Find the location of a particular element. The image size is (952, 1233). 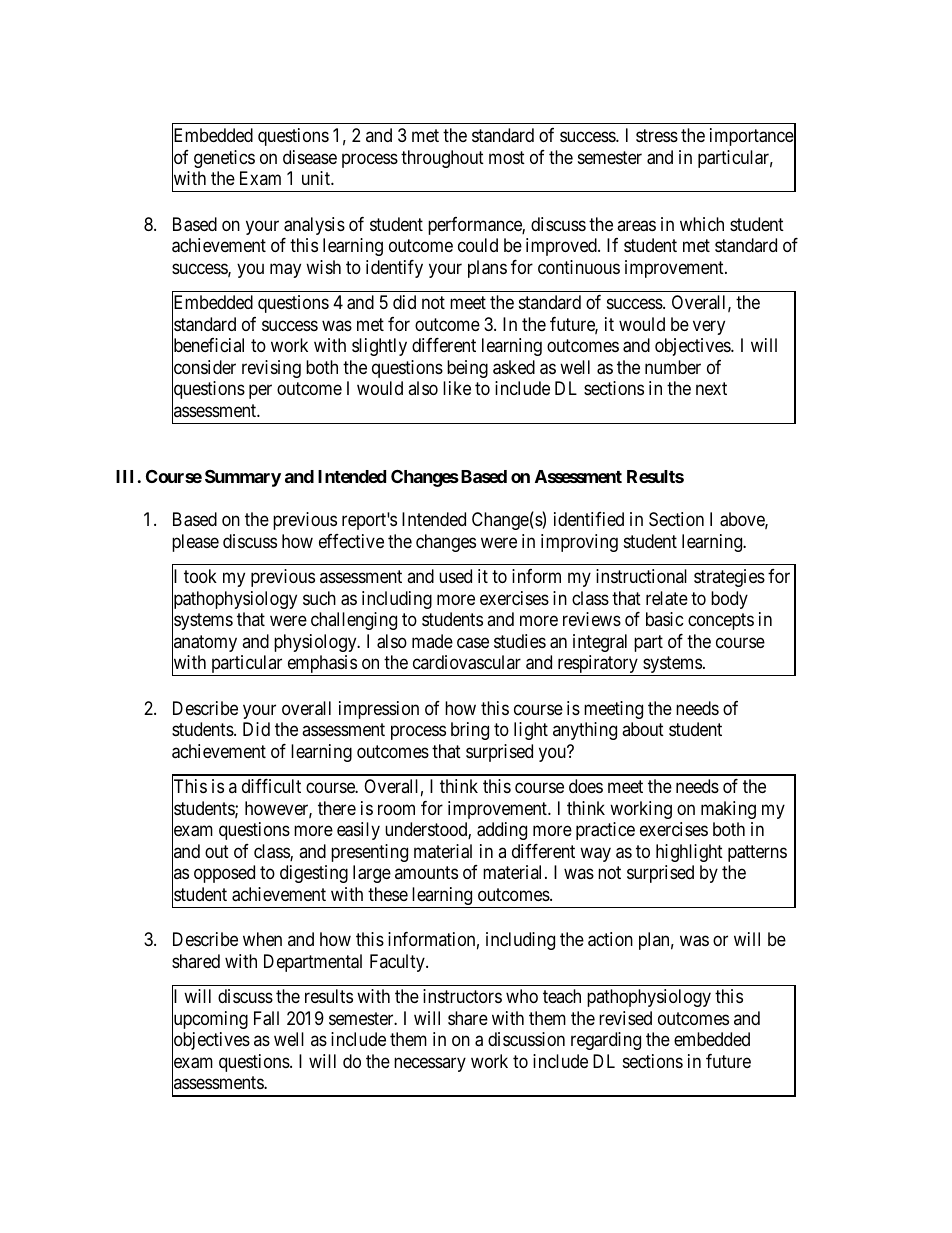

stress is located at coordinates (657, 135).
